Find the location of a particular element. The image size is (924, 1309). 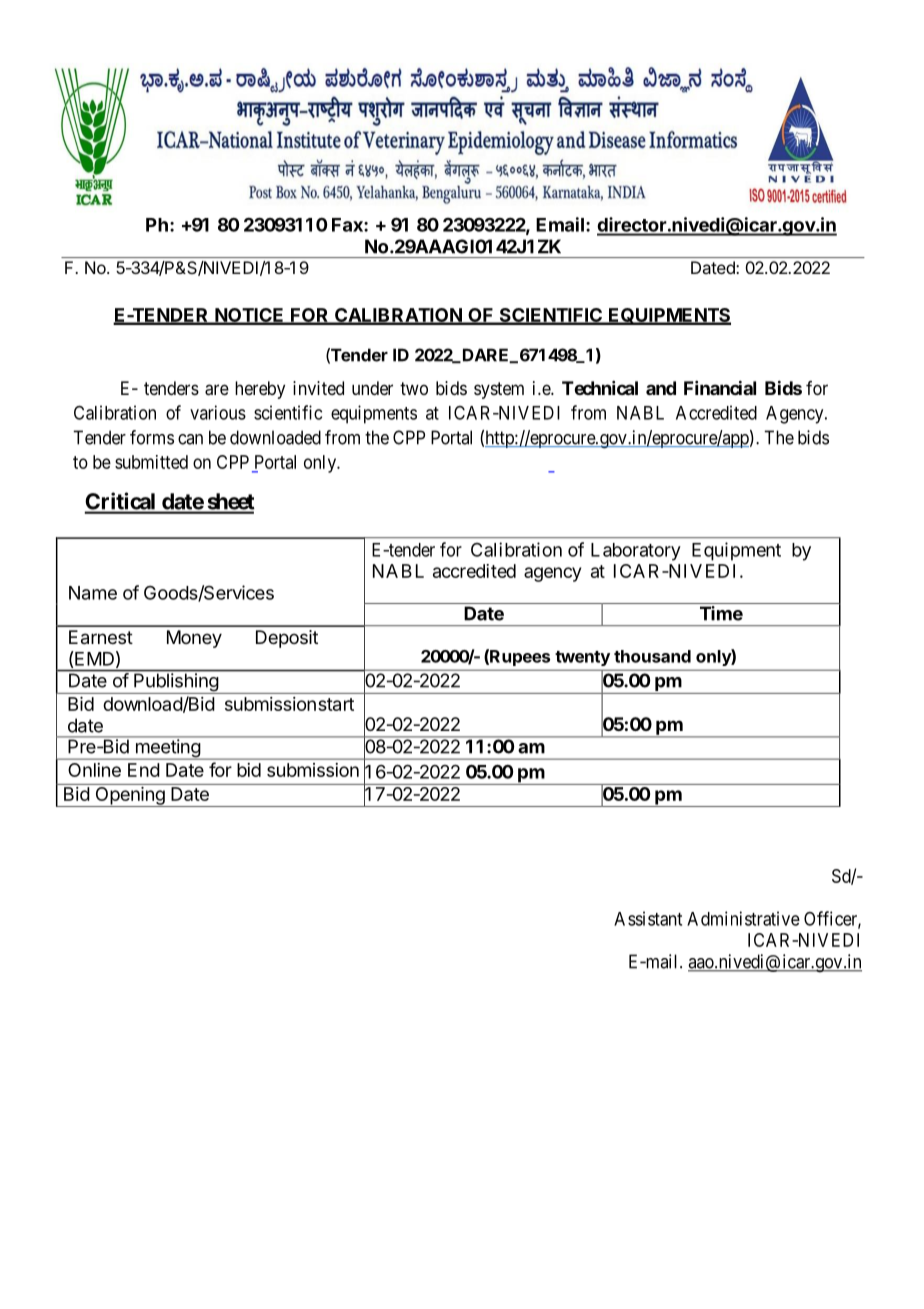

thousand is located at coordinates (652, 656).
